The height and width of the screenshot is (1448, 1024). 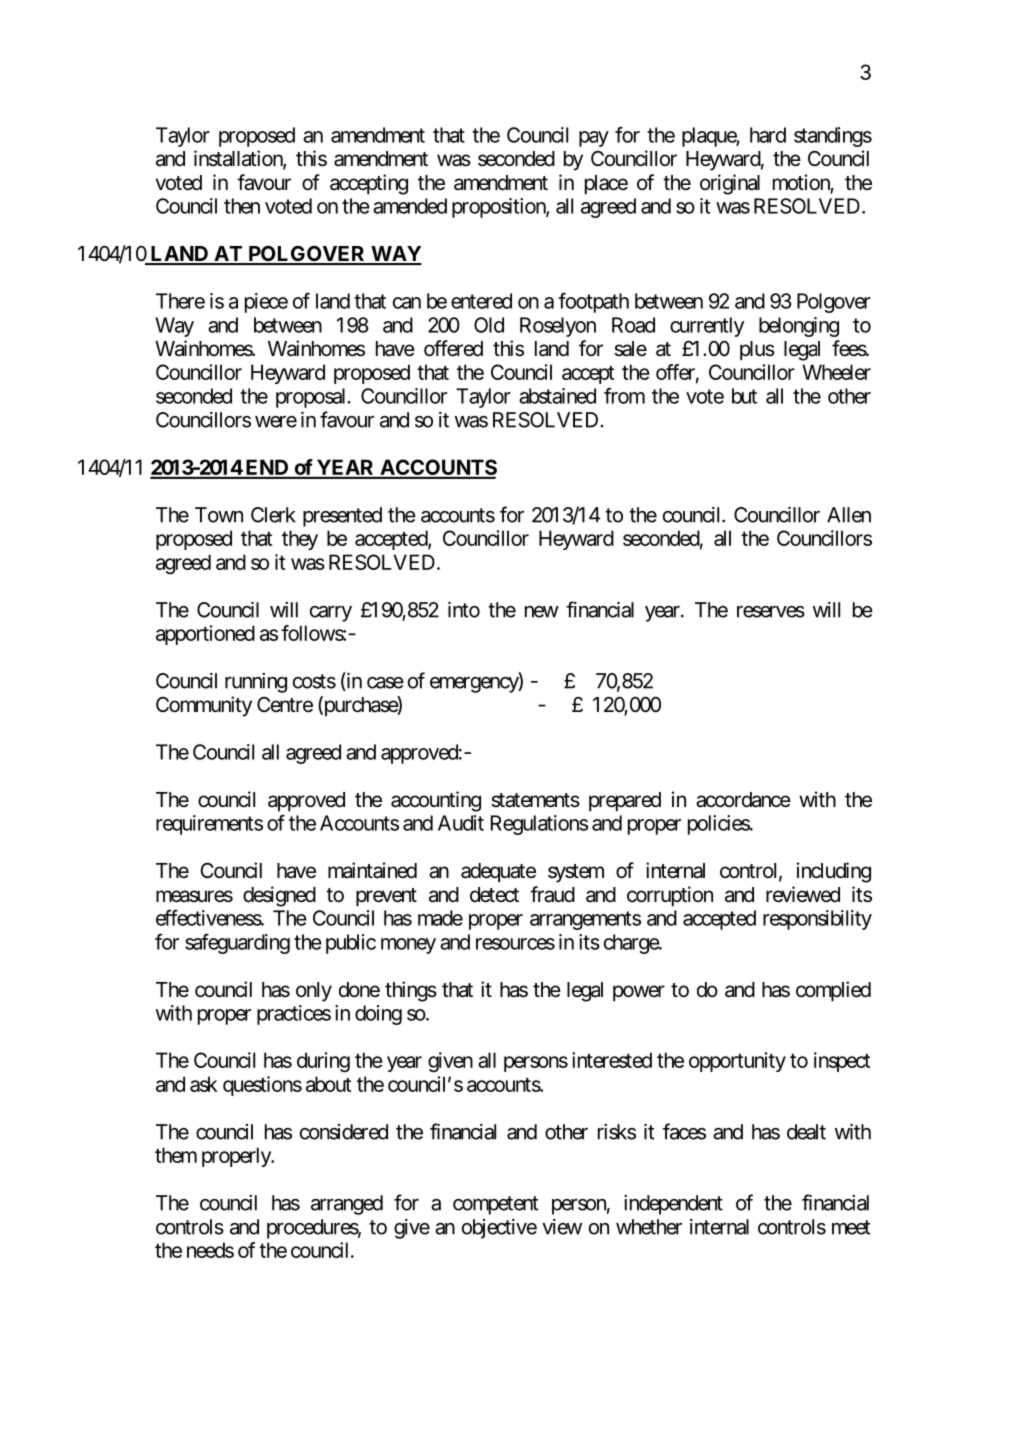 I want to click on Audit, so click(x=461, y=823).
